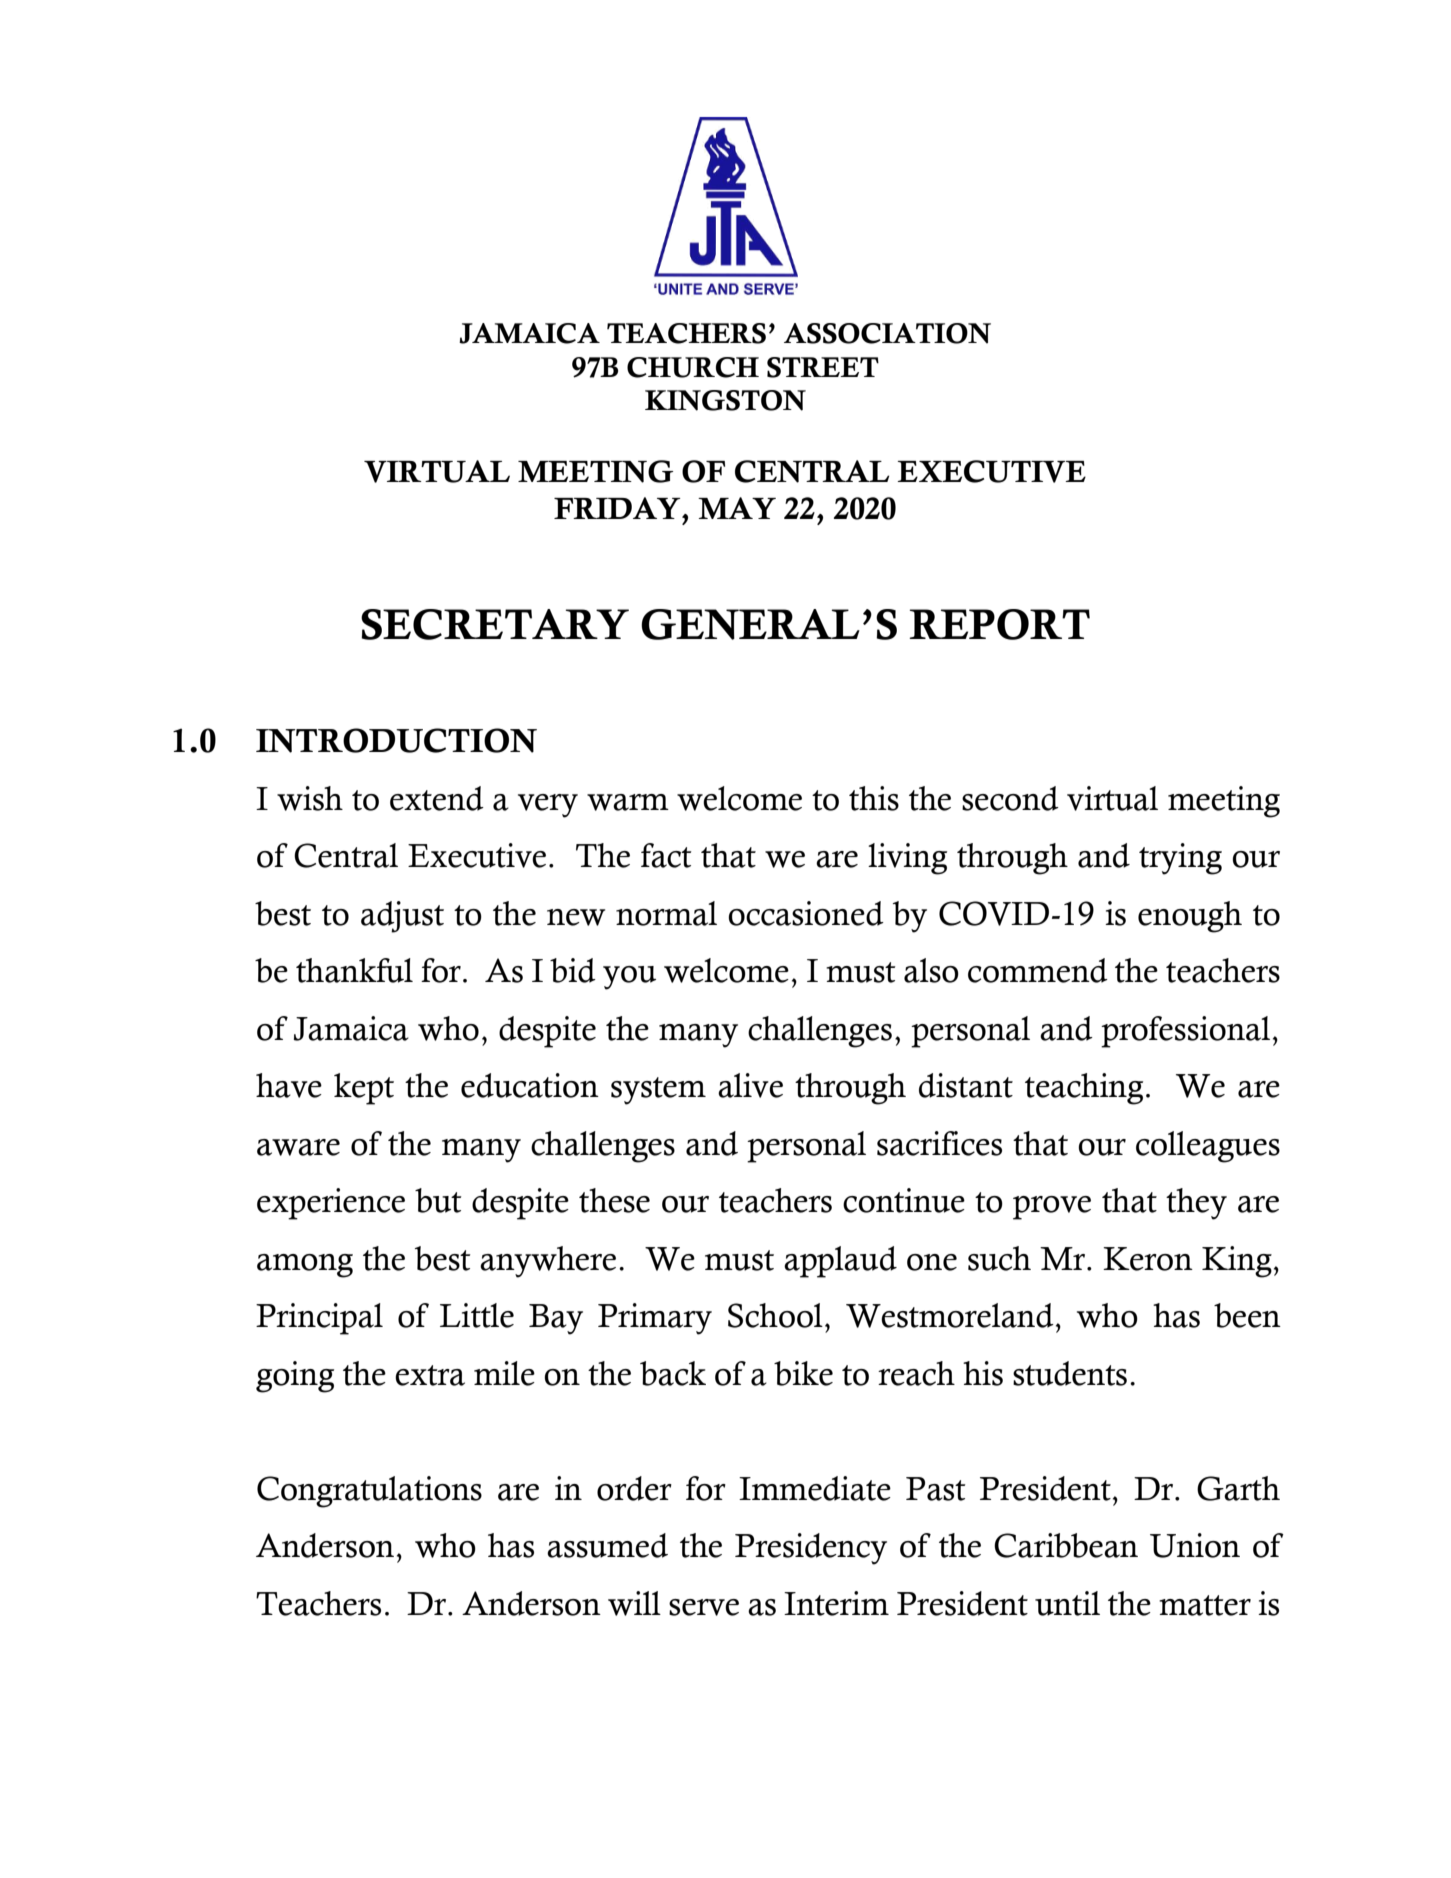 This screenshot has height=1878, width=1451. What do you see at coordinates (887, 333) in the screenshot?
I see `ASSOCIATION` at bounding box center [887, 333].
